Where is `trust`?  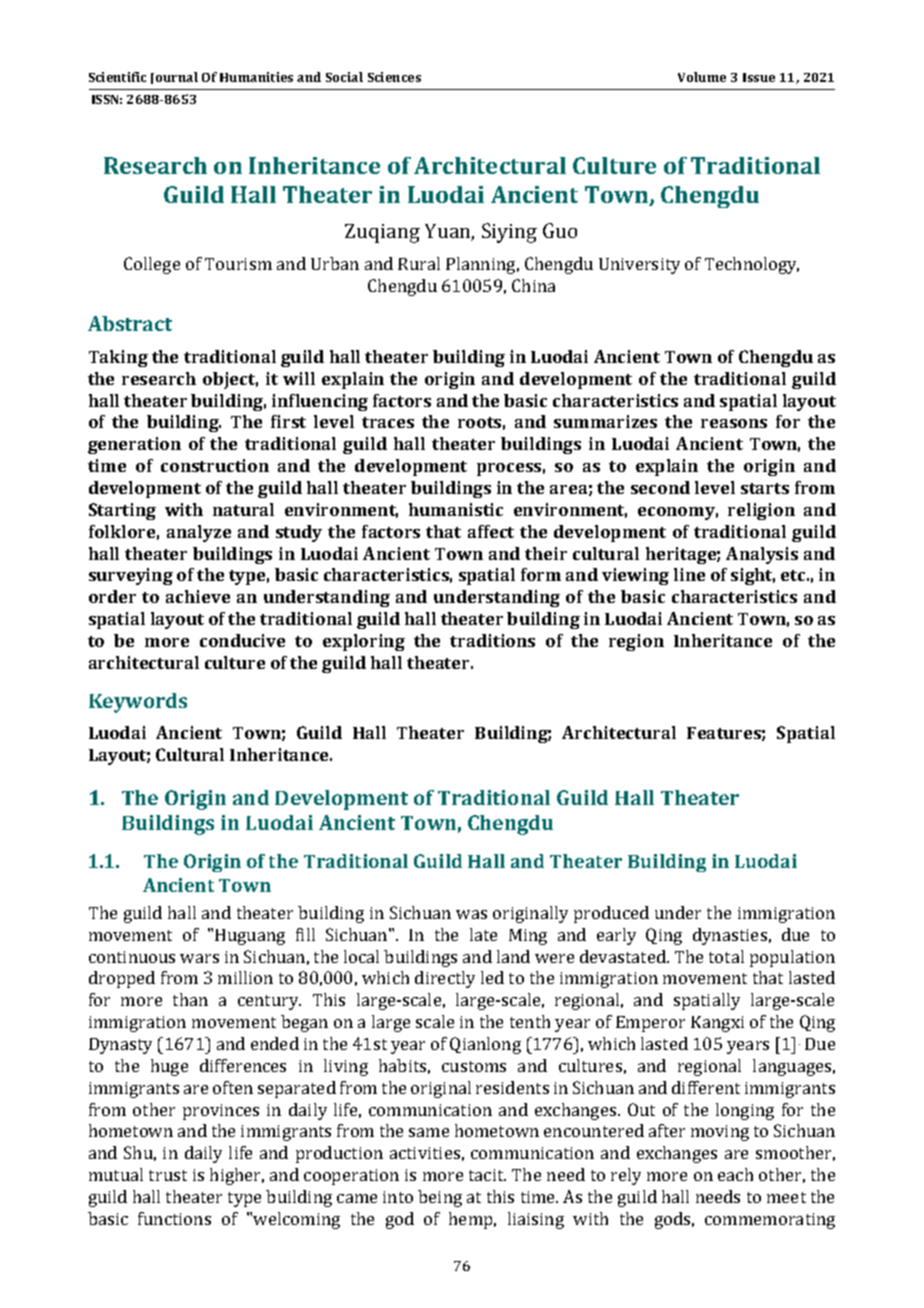 trust is located at coordinates (168, 1175).
